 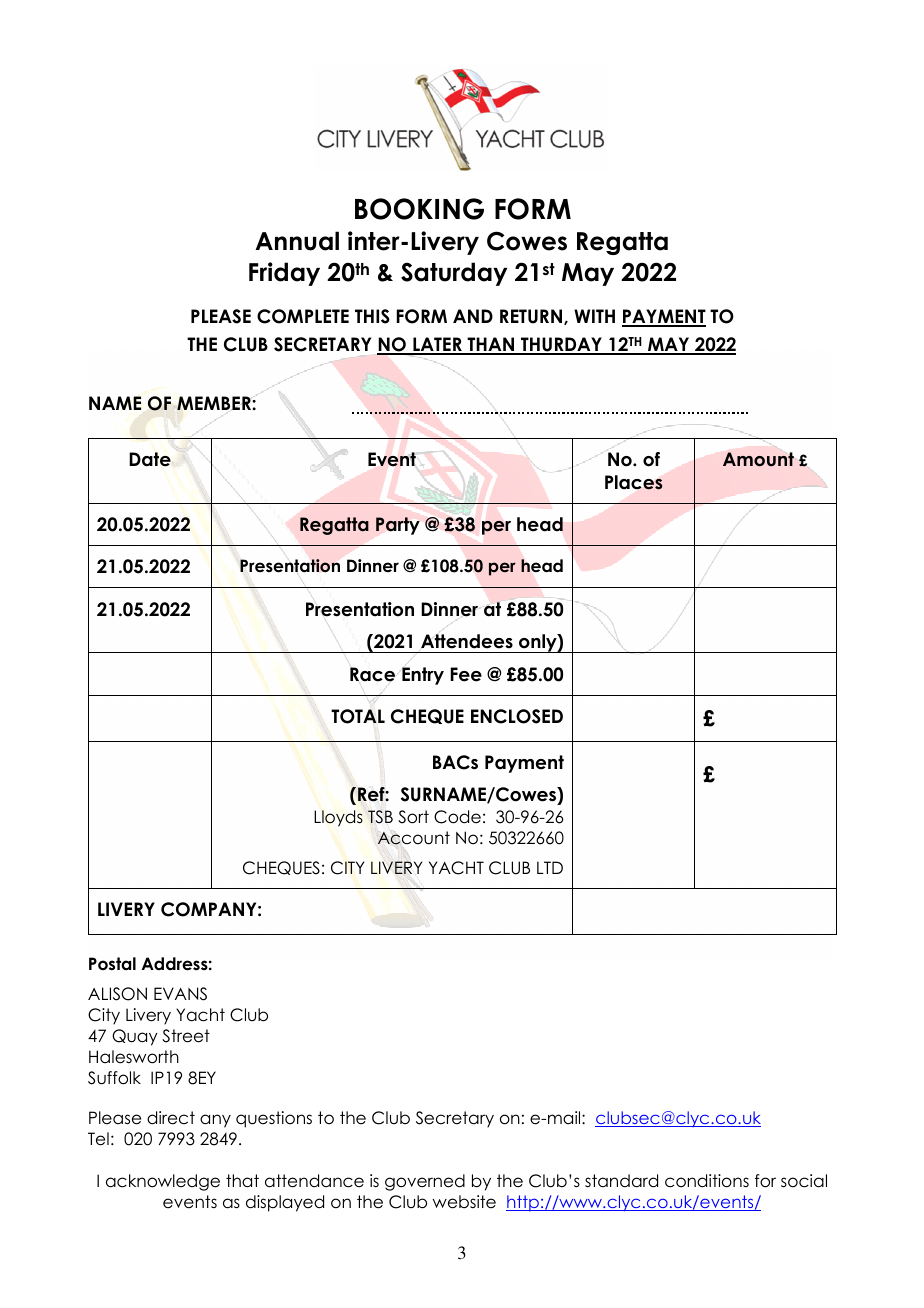 I want to click on EVANS, so click(x=180, y=994).
